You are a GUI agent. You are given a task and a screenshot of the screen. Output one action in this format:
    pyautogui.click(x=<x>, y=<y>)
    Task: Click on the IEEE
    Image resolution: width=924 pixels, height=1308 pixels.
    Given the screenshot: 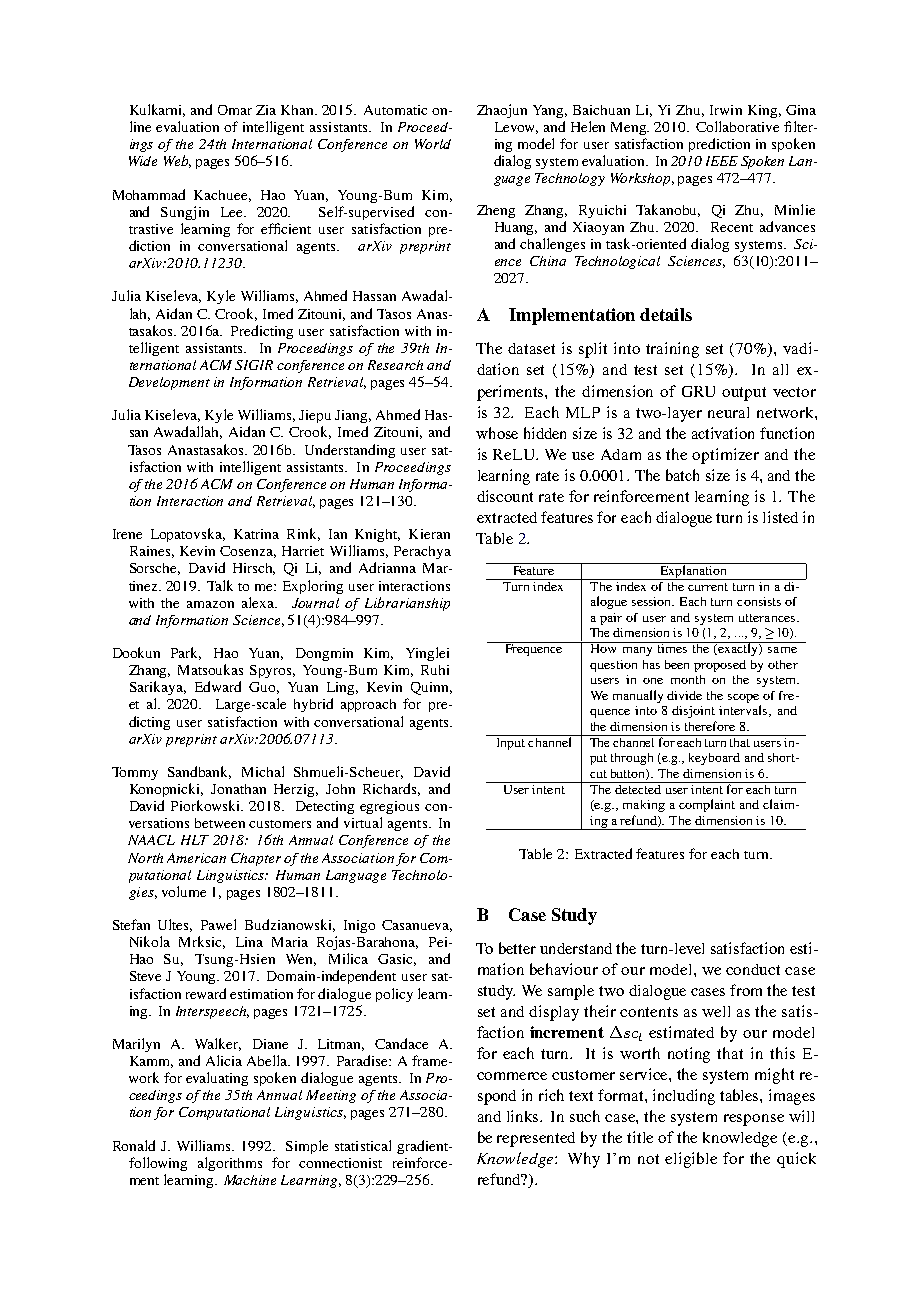 What is the action you would take?
    pyautogui.click(x=722, y=161)
